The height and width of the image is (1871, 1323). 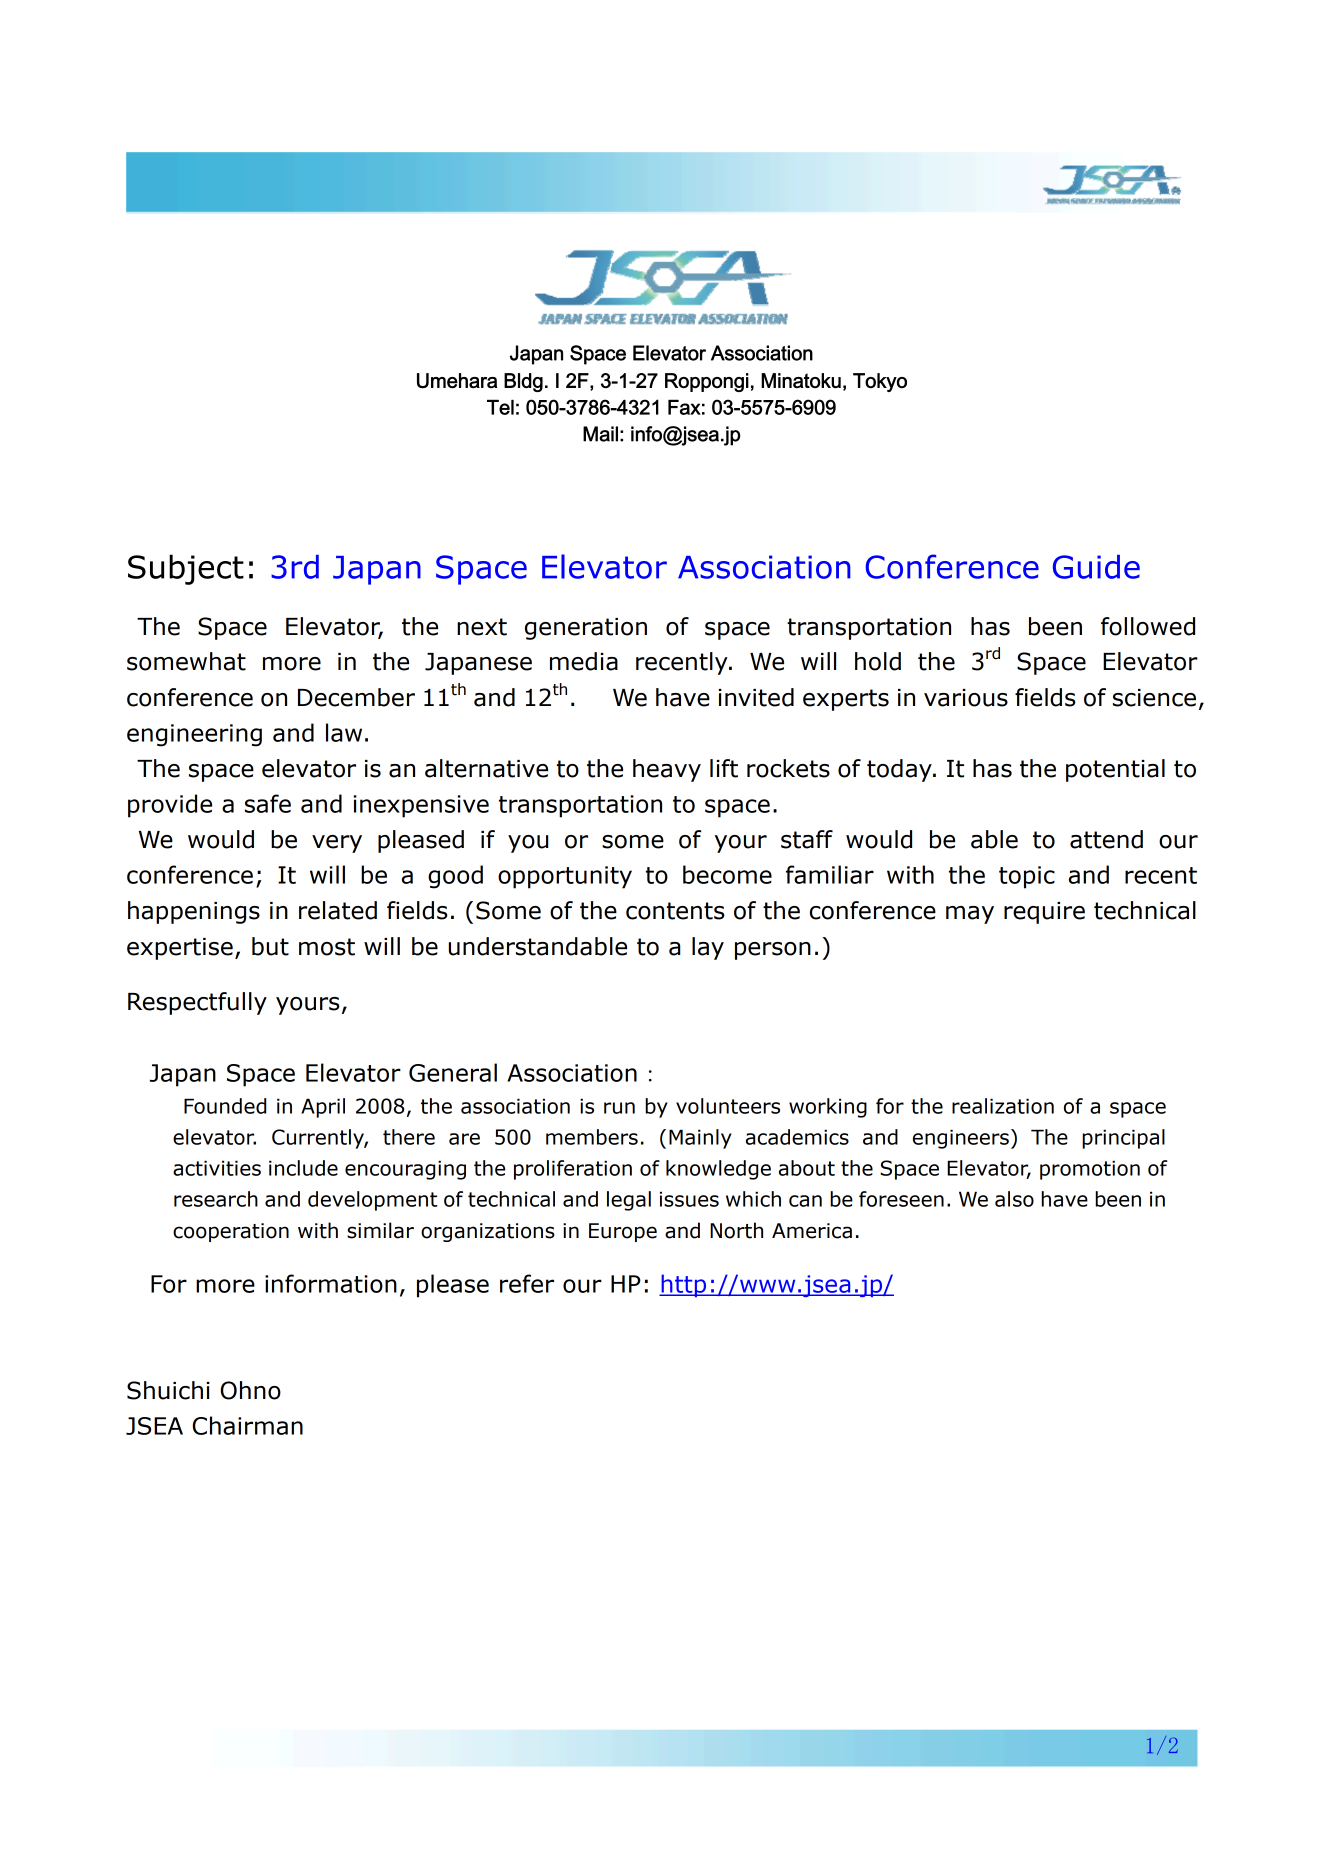 What do you see at coordinates (586, 629) in the image?
I see `generation` at bounding box center [586, 629].
